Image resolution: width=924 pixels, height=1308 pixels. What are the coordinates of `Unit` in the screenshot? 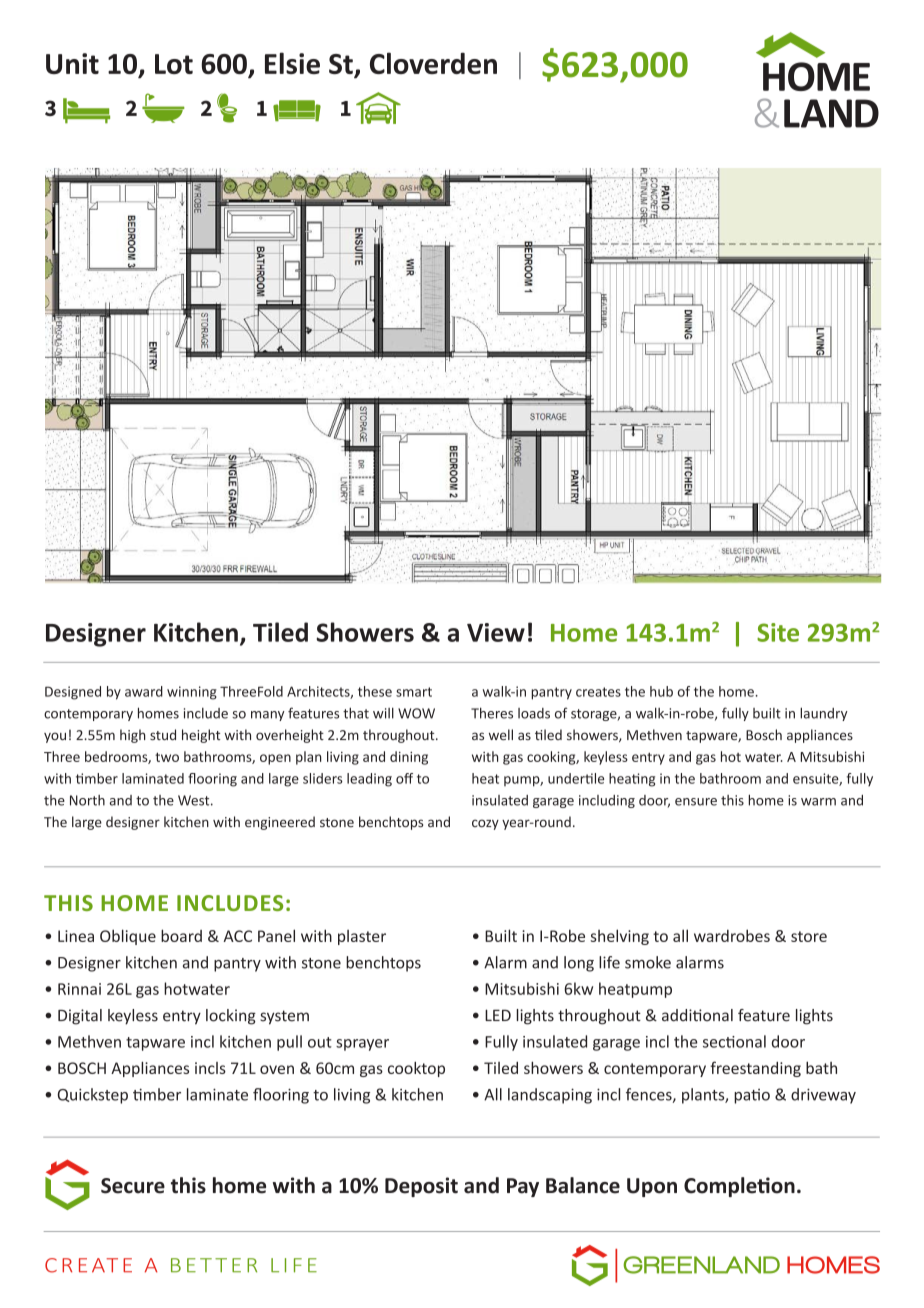 It's located at (72, 63).
